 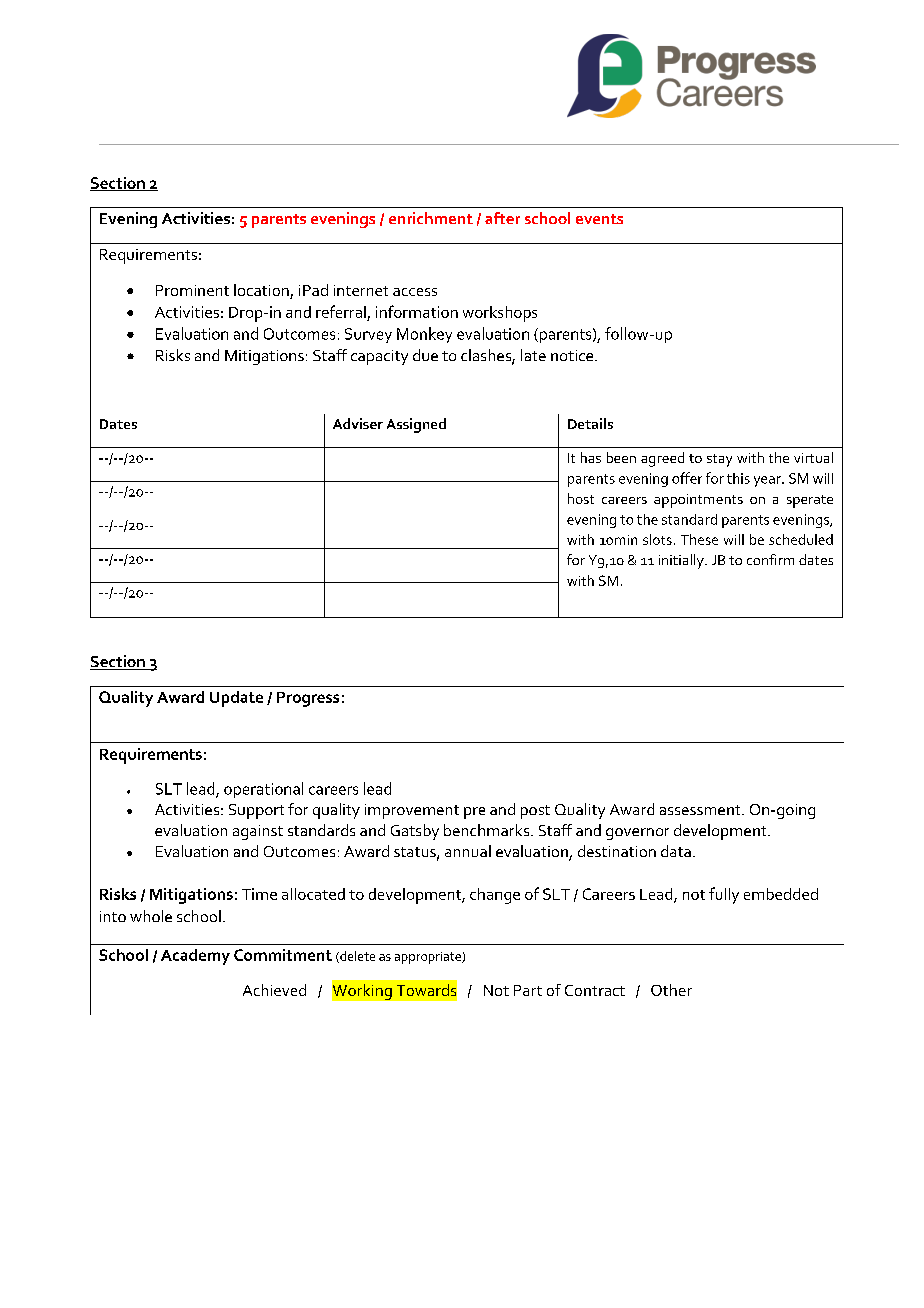 What do you see at coordinates (429, 958) in the screenshot?
I see `appropriate` at bounding box center [429, 958].
